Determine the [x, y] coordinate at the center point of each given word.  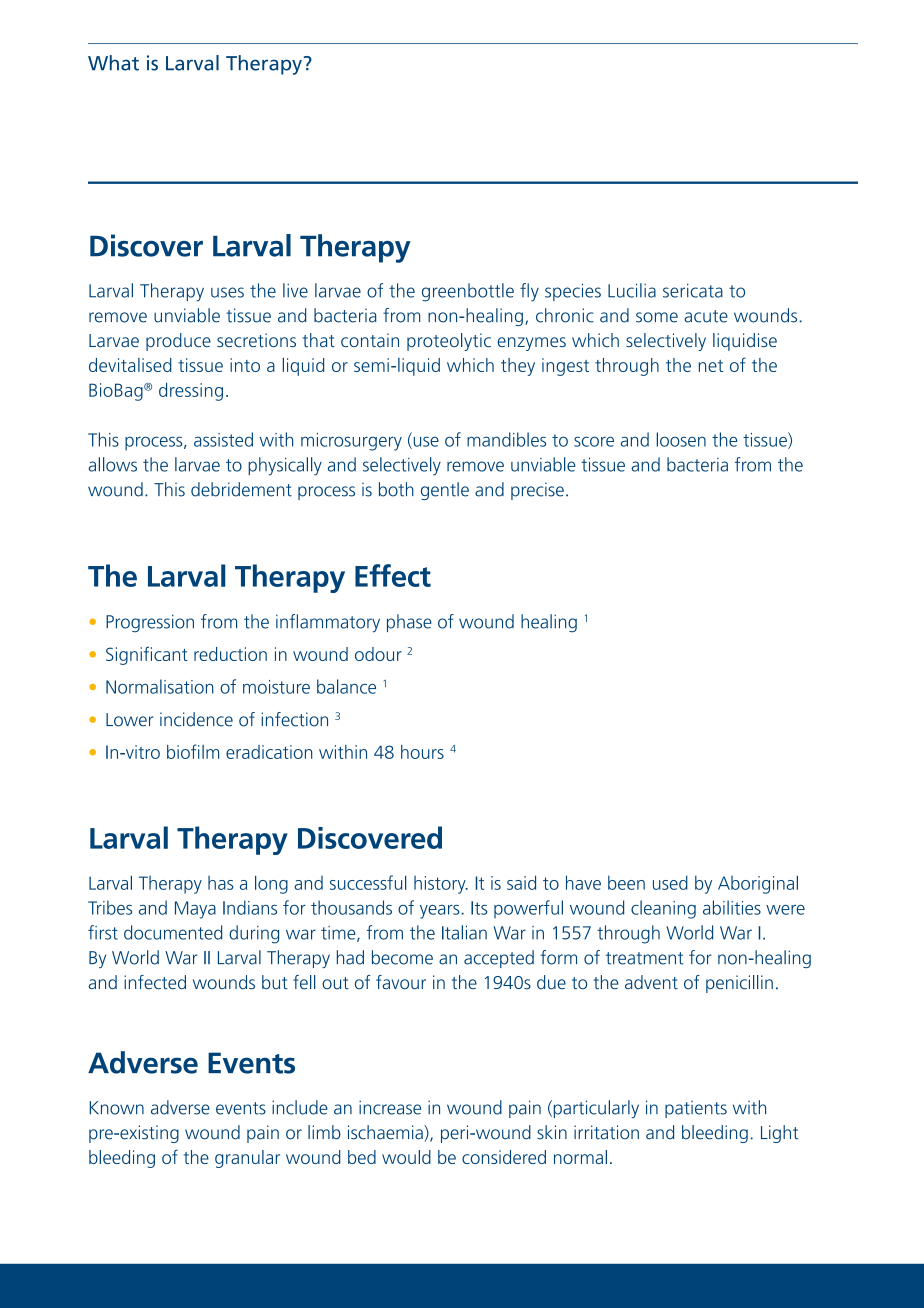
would [406, 1157]
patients [696, 1109]
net [711, 366]
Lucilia [632, 290]
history [441, 885]
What [113, 63]
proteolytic [449, 342]
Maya [195, 910]
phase [409, 623]
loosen [681, 439]
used [670, 882]
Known [117, 1108]
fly [529, 292]
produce [178, 342]
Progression [150, 623]
